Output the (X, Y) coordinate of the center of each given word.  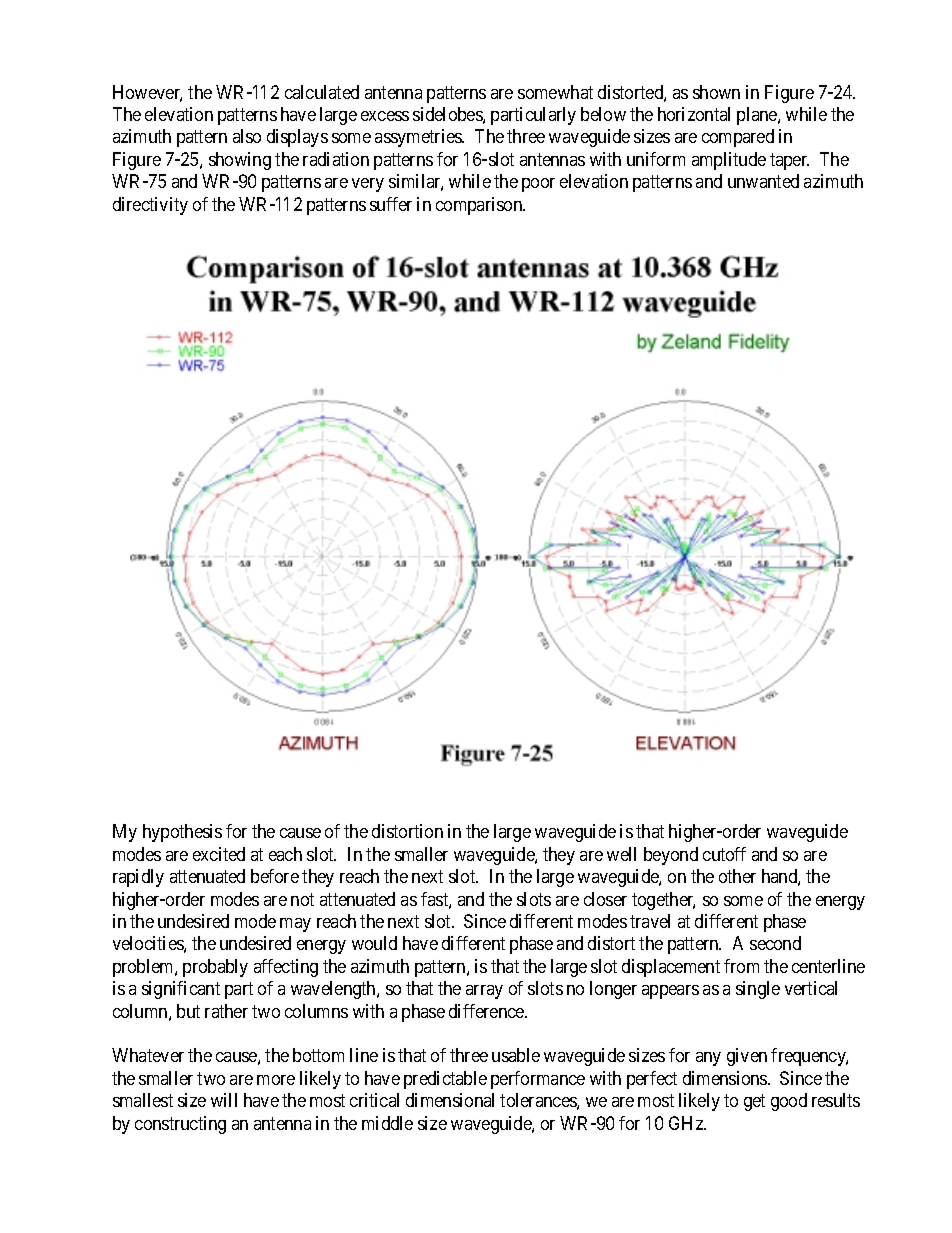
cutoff (724, 854)
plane (758, 116)
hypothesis (182, 833)
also (247, 136)
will (224, 1100)
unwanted (763, 181)
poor (538, 185)
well (621, 854)
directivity (150, 206)
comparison (480, 206)
